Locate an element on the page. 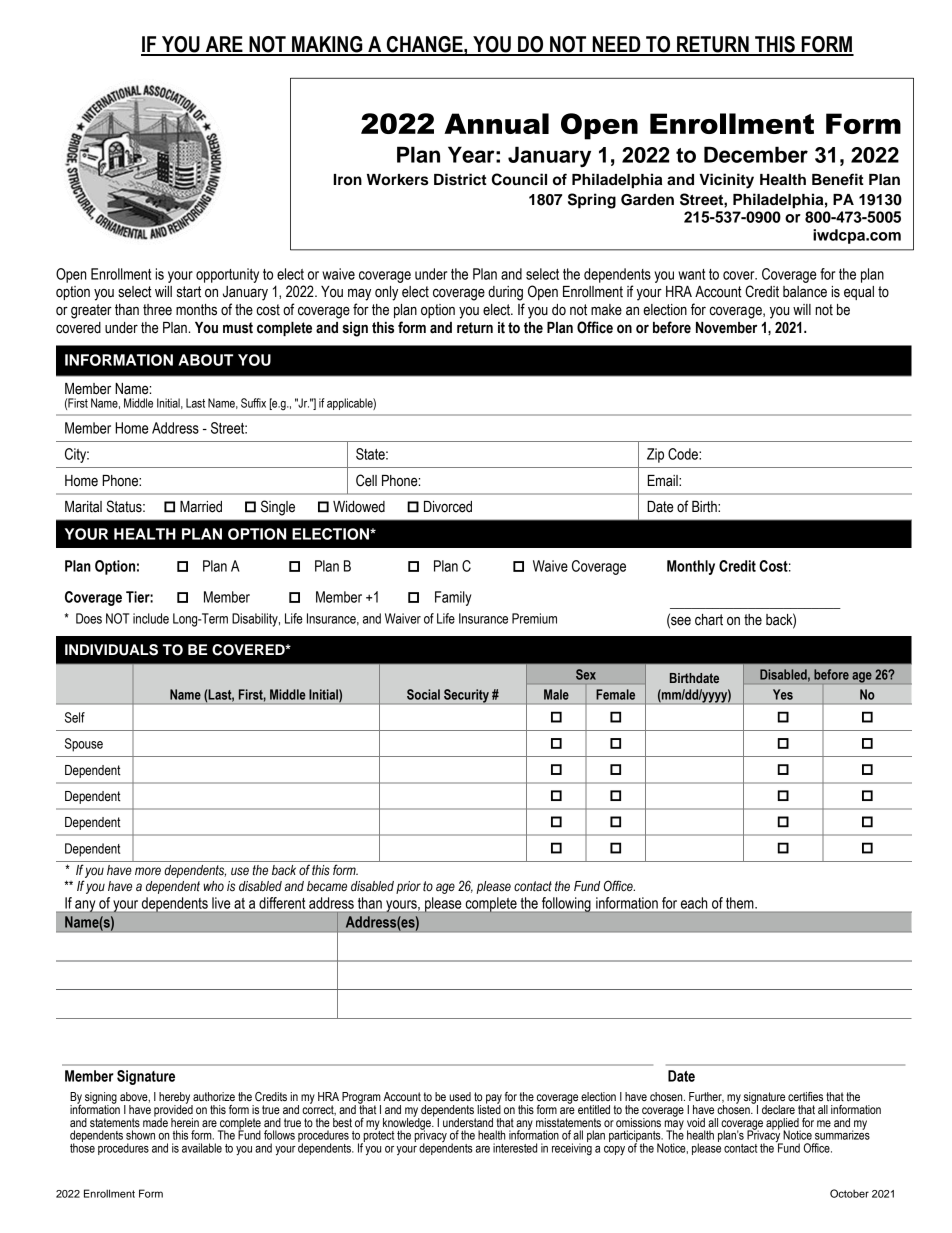 Image resolution: width=952 pixels, height=1233 pixels. Code is located at coordinates (684, 454).
